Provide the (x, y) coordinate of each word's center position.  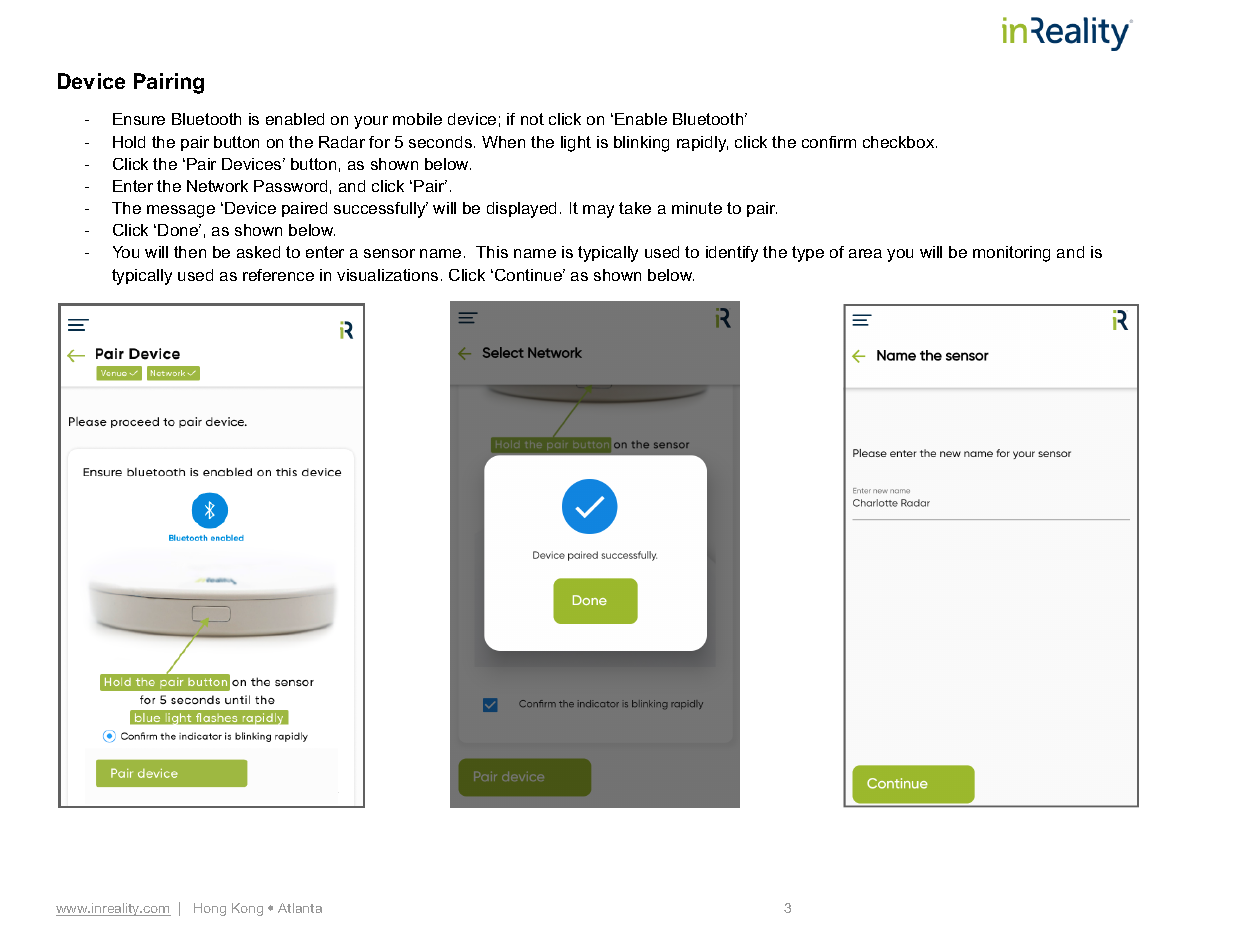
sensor (389, 253)
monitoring (1011, 254)
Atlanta (300, 908)
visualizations (387, 275)
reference (278, 275)
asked (258, 252)
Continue (530, 275)
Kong (247, 909)
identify (732, 254)
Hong (210, 909)
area (865, 253)
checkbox (900, 142)
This (492, 252)
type (808, 254)
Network (217, 186)
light (576, 144)
